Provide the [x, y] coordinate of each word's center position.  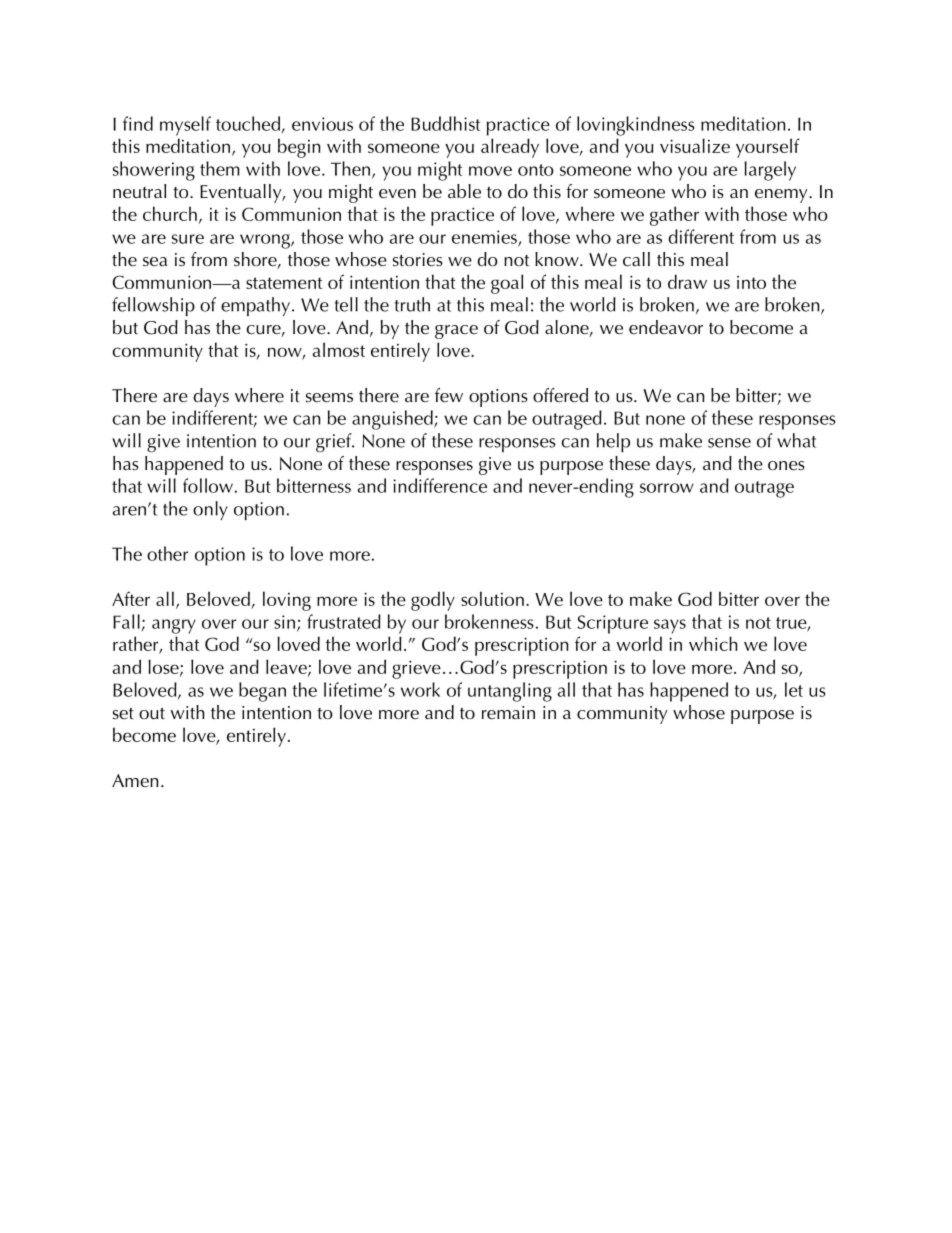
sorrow [667, 488]
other [167, 553]
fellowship [153, 306]
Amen [135, 780]
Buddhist [446, 123]
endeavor [666, 327]
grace [456, 332]
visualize [695, 145]
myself [185, 126]
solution [492, 598]
